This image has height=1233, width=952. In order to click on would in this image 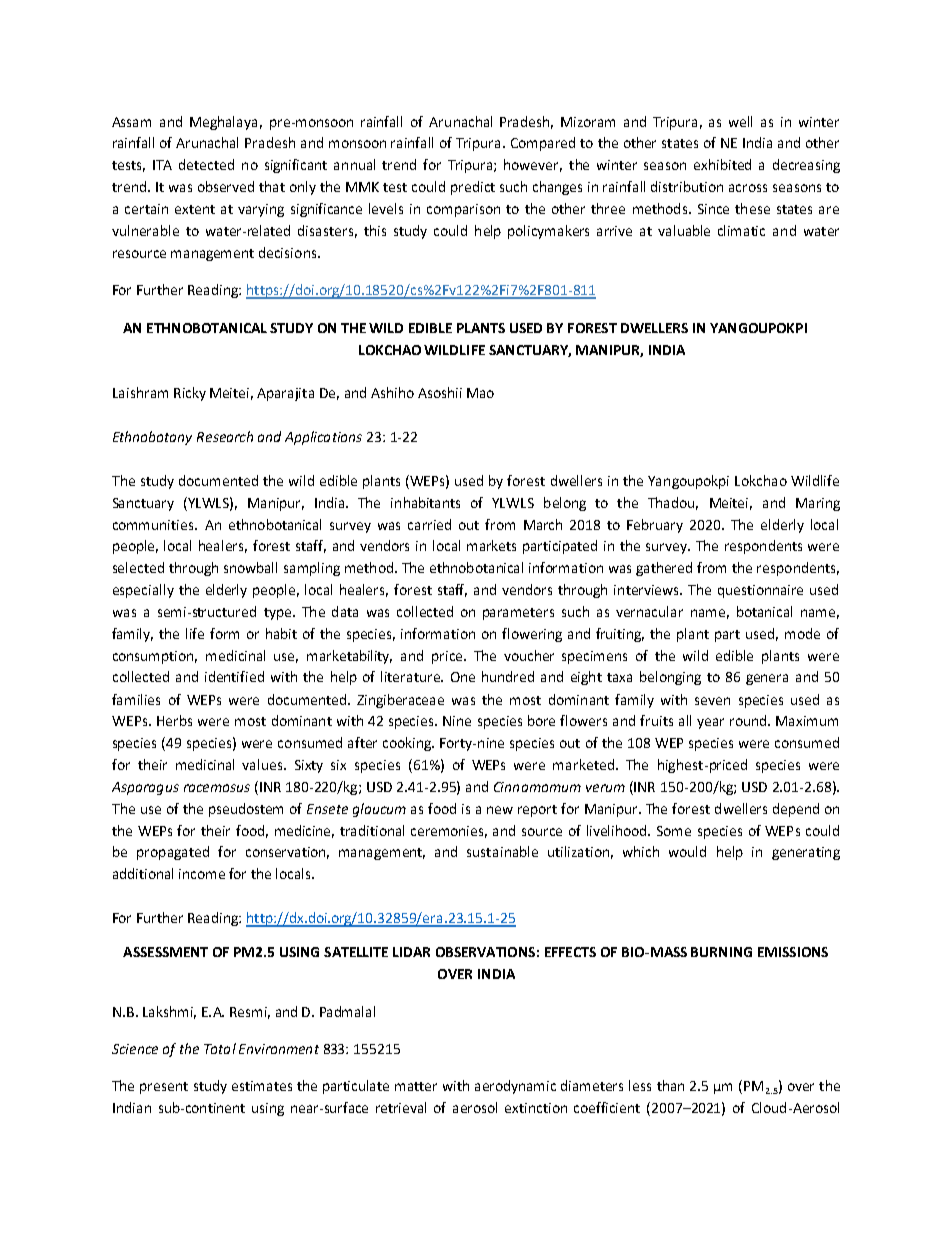, I will do `click(687, 851)`.
